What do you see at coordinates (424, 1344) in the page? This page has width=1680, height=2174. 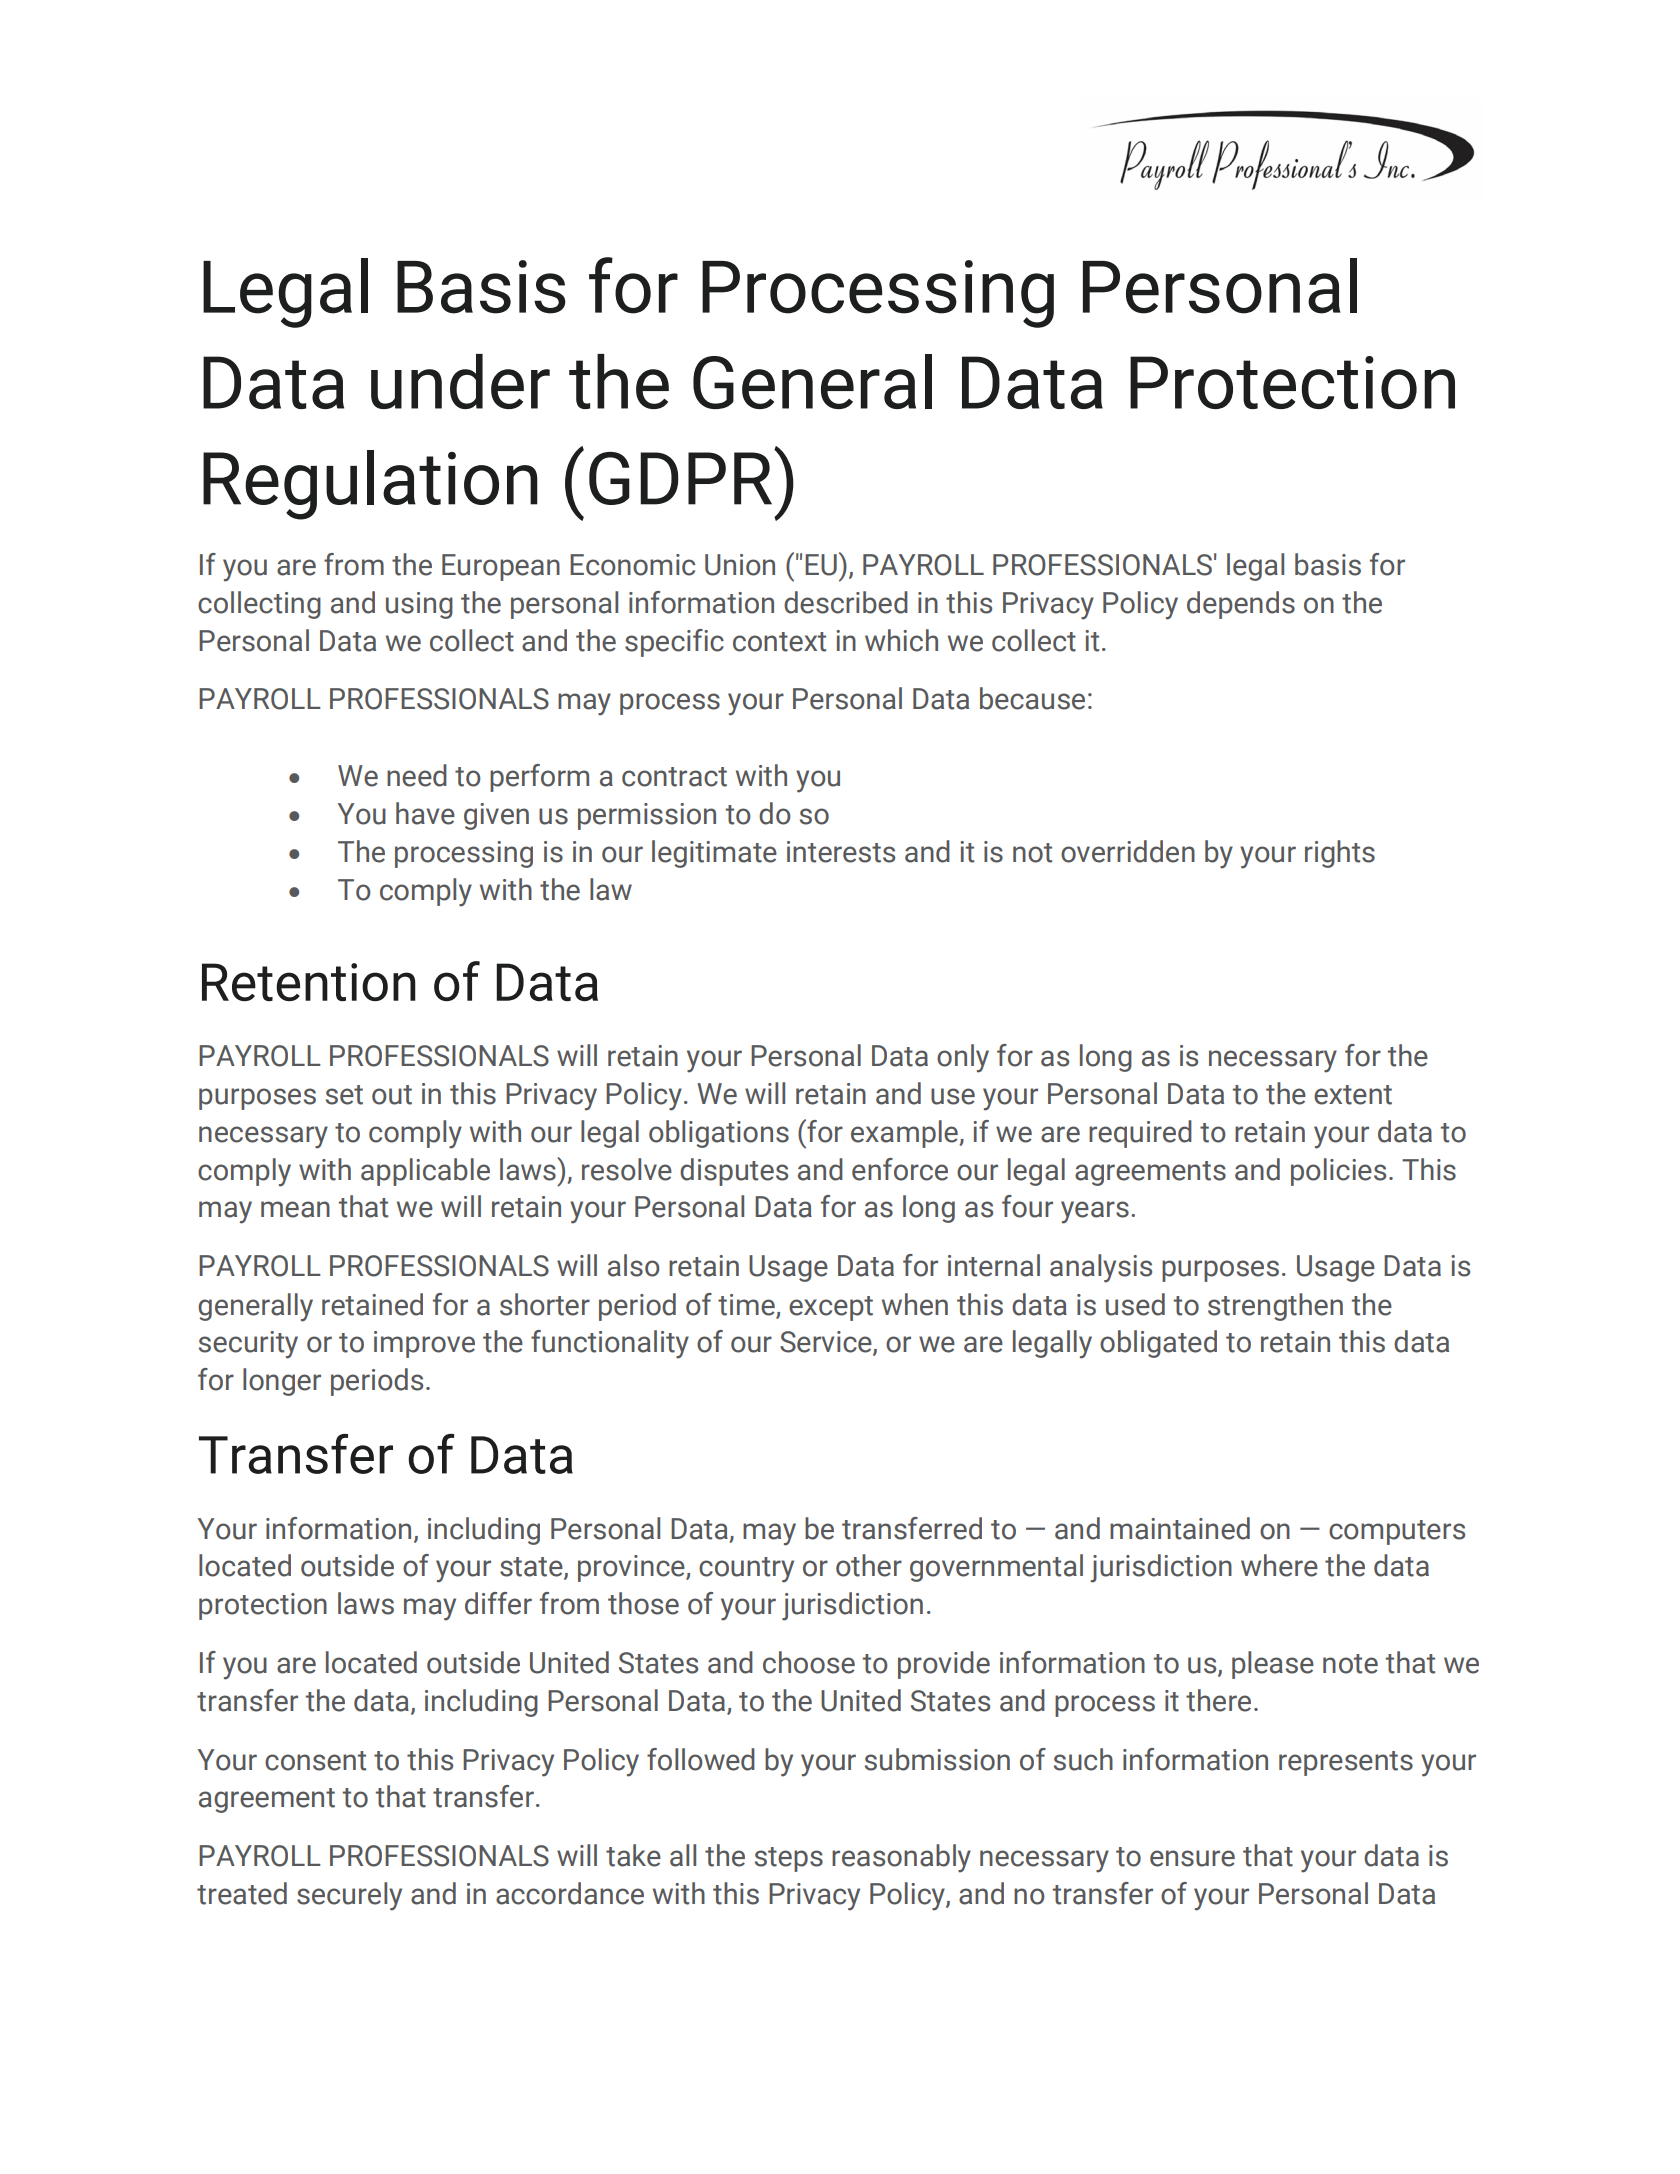 I see `improve` at bounding box center [424, 1344].
